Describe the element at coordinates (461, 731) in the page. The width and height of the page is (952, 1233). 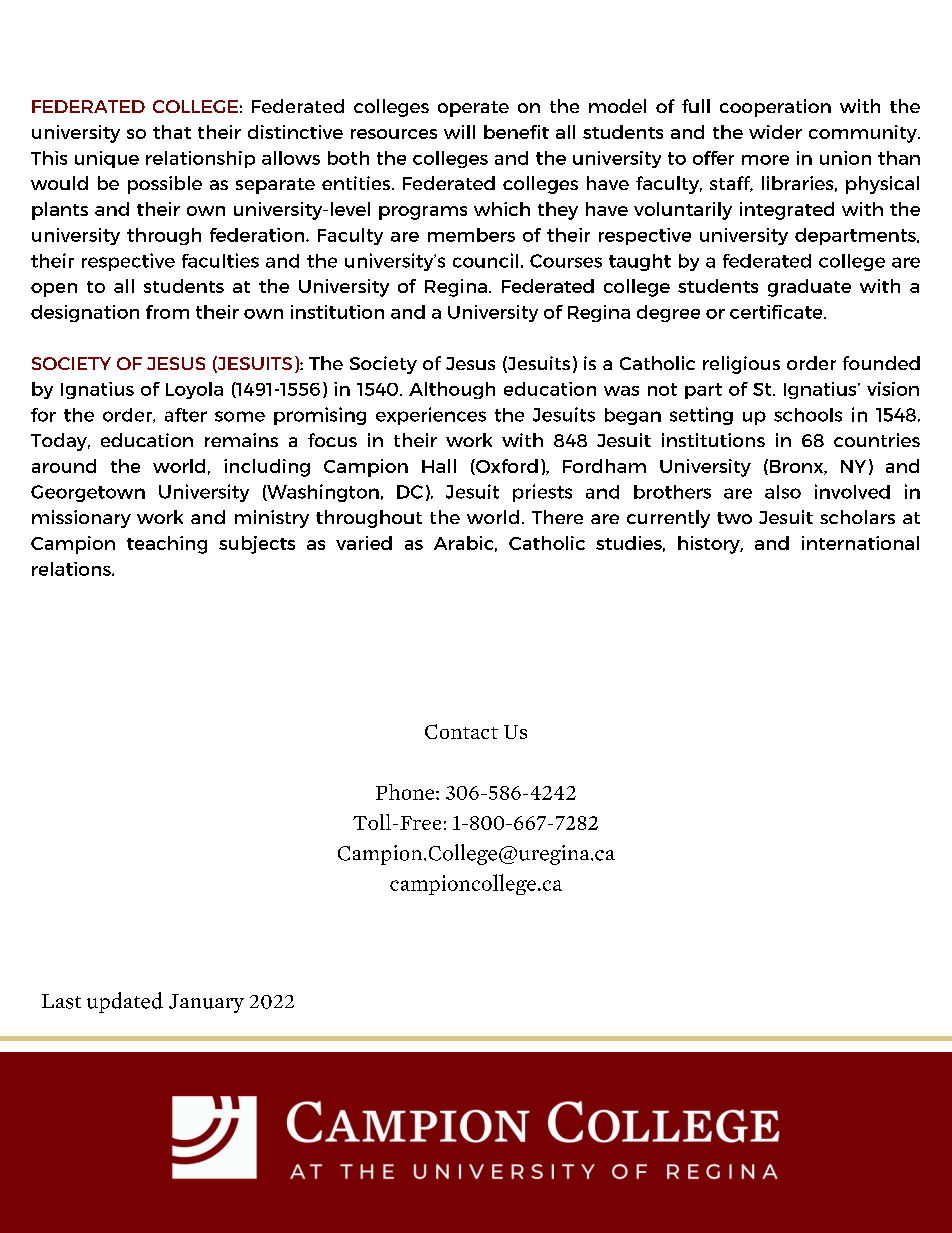
I see `Contact` at that location.
